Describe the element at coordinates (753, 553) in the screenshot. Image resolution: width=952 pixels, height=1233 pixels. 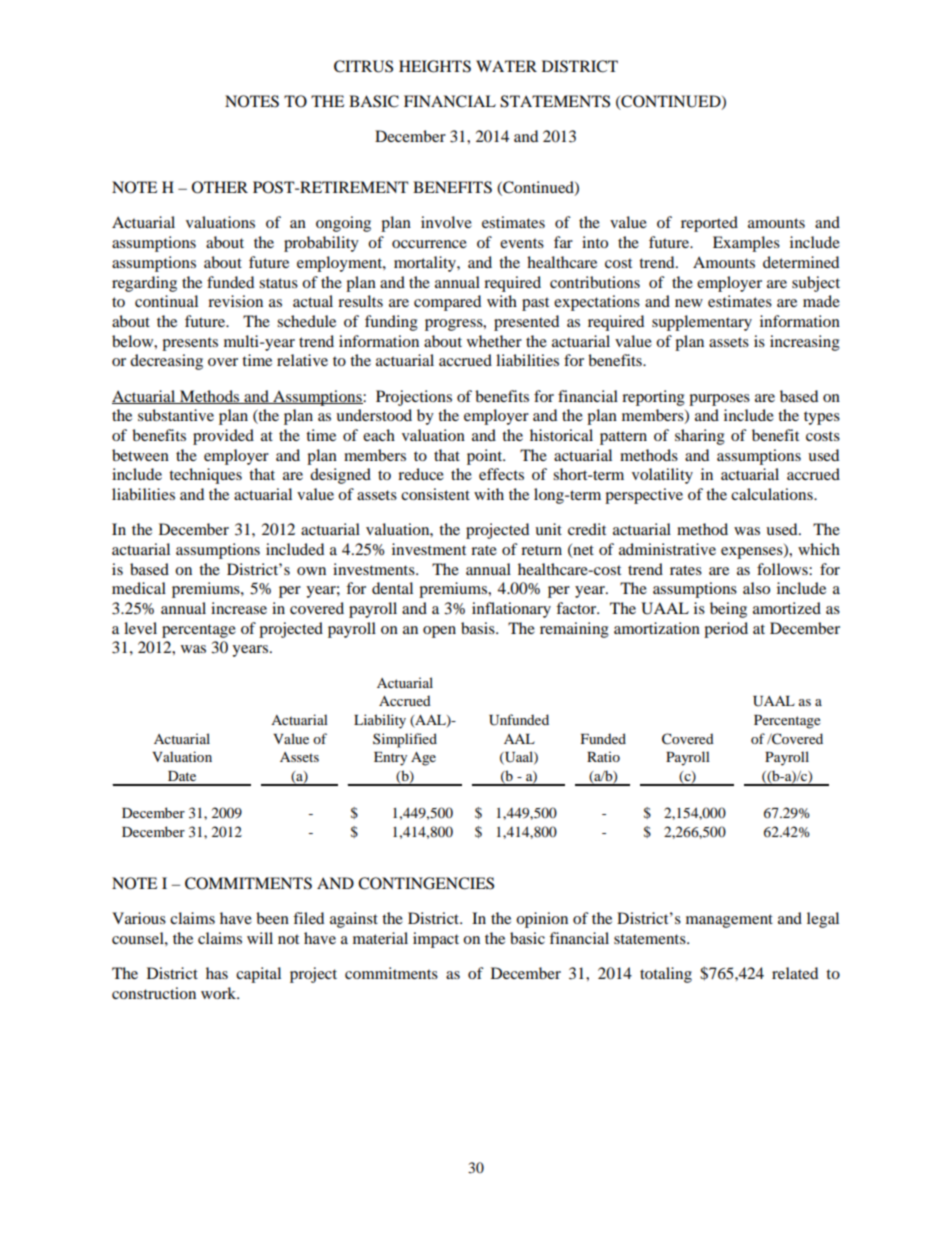
I see `expenses` at that location.
